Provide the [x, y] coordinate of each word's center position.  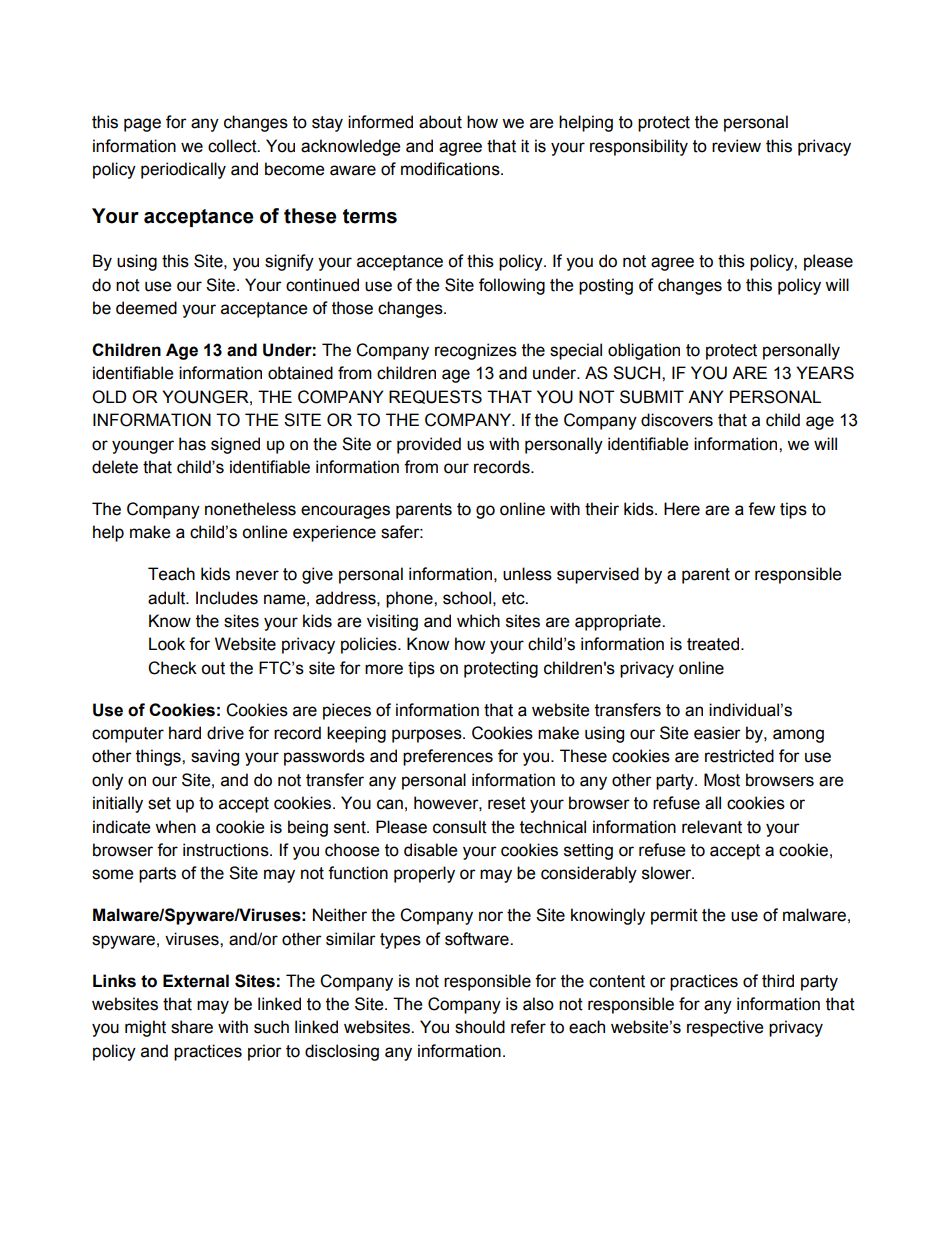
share [192, 1027]
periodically [183, 170]
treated [713, 644]
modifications [451, 169]
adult [168, 598]
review [736, 146]
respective [725, 1028]
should [480, 1027]
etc [514, 598]
